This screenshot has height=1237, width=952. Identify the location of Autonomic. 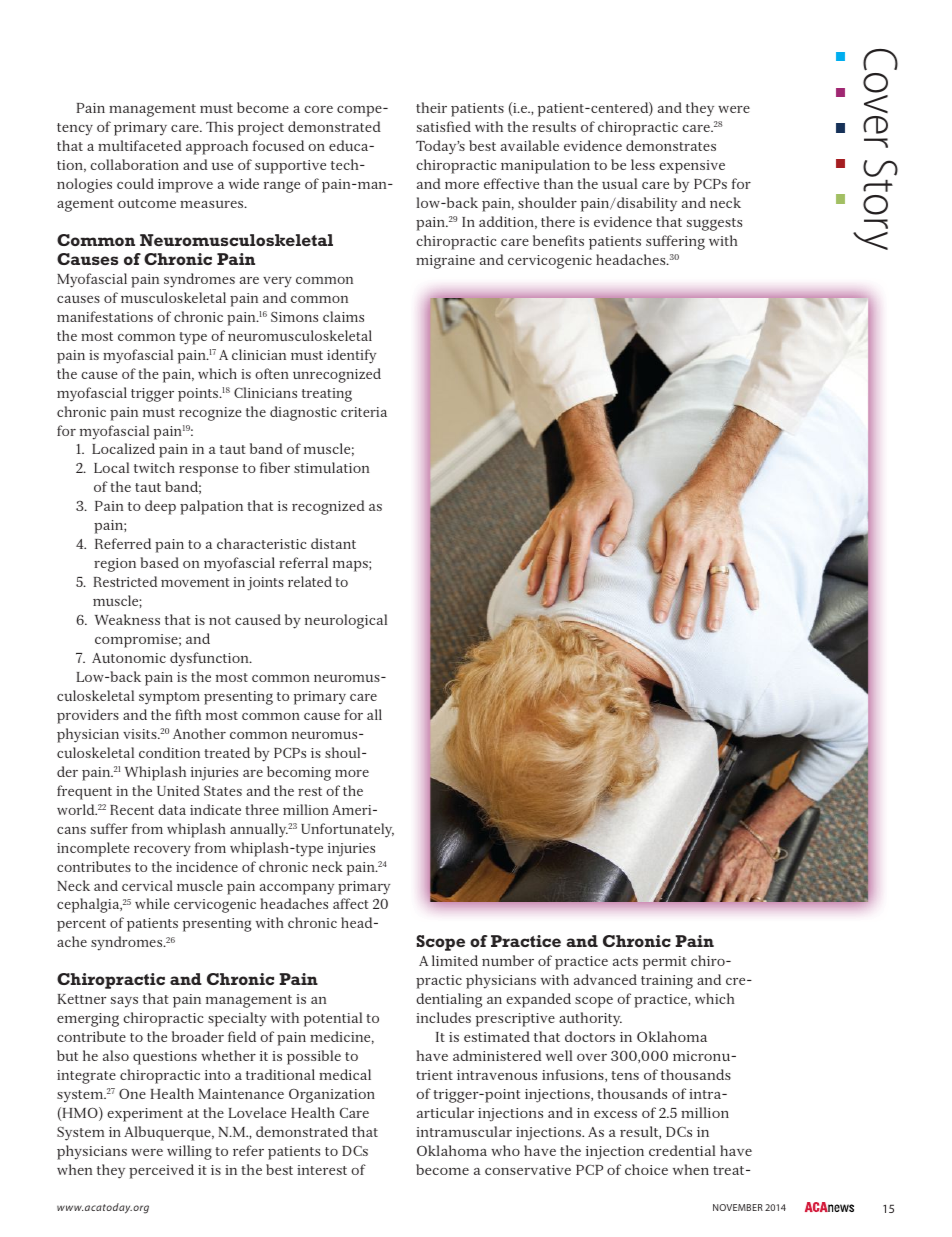
(129, 658).
